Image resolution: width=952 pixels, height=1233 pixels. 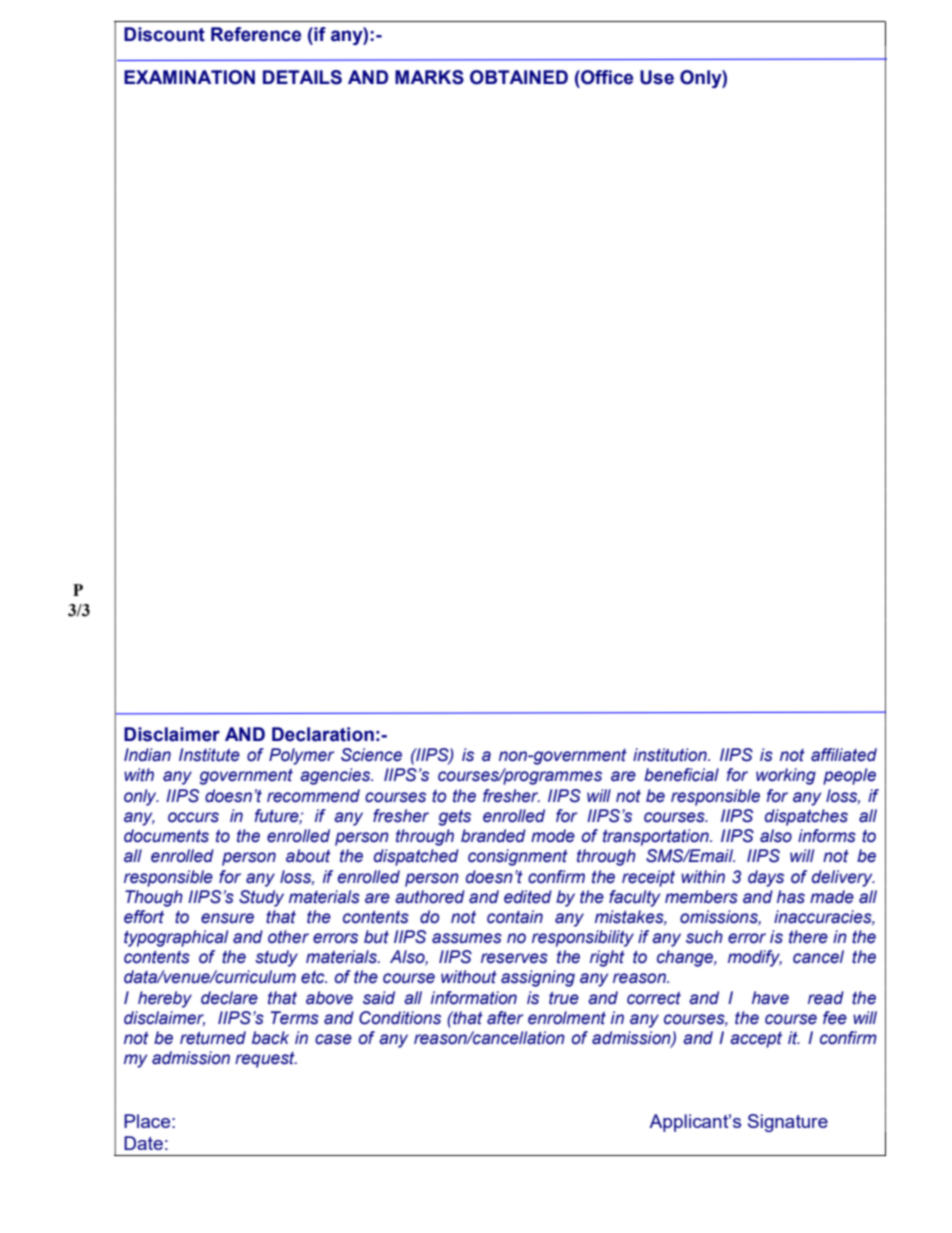 What do you see at coordinates (657, 77) in the document?
I see `Use` at bounding box center [657, 77].
